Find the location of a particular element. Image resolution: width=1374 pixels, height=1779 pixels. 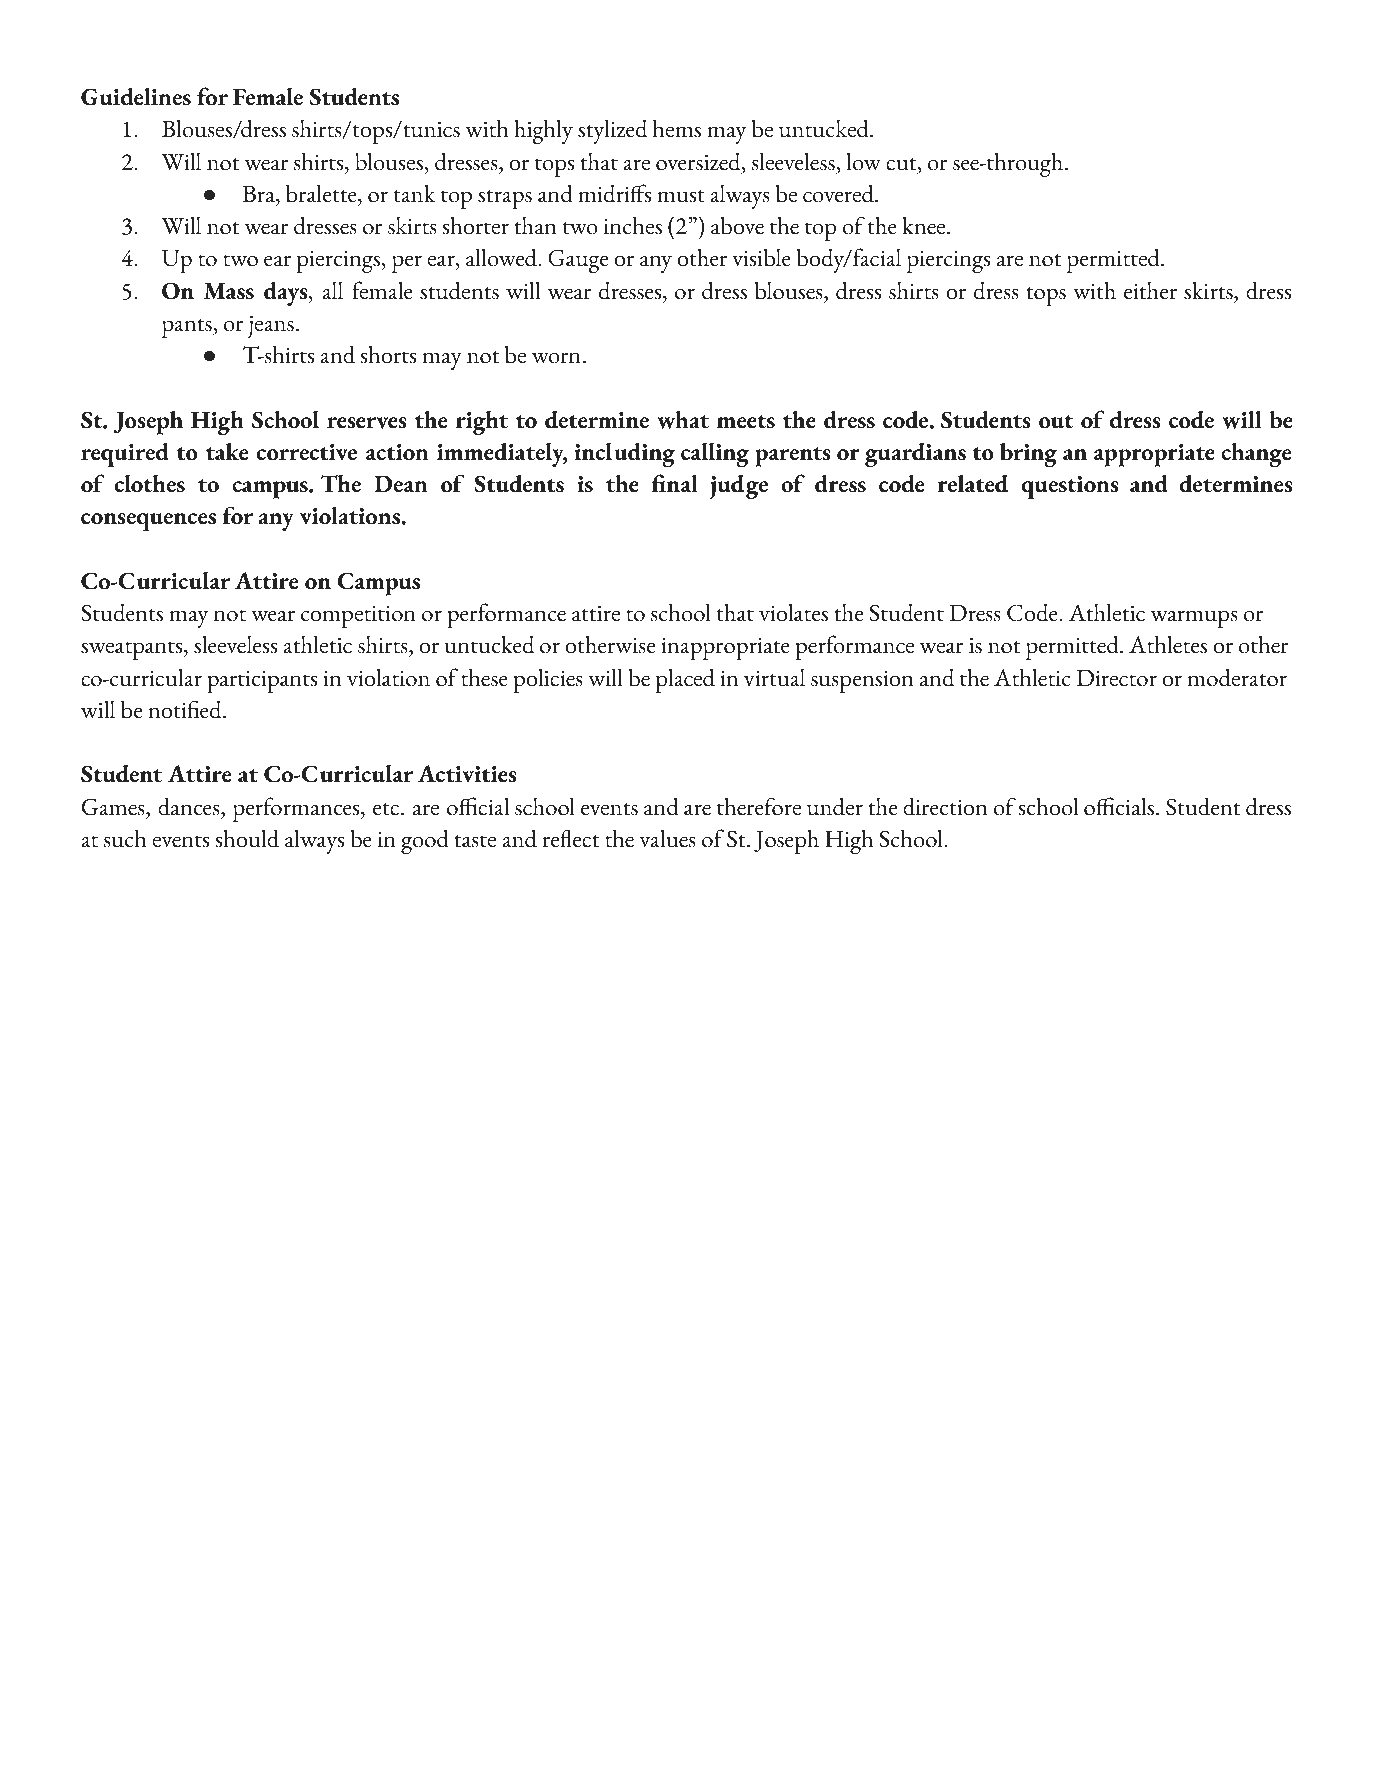

values is located at coordinates (668, 838).
